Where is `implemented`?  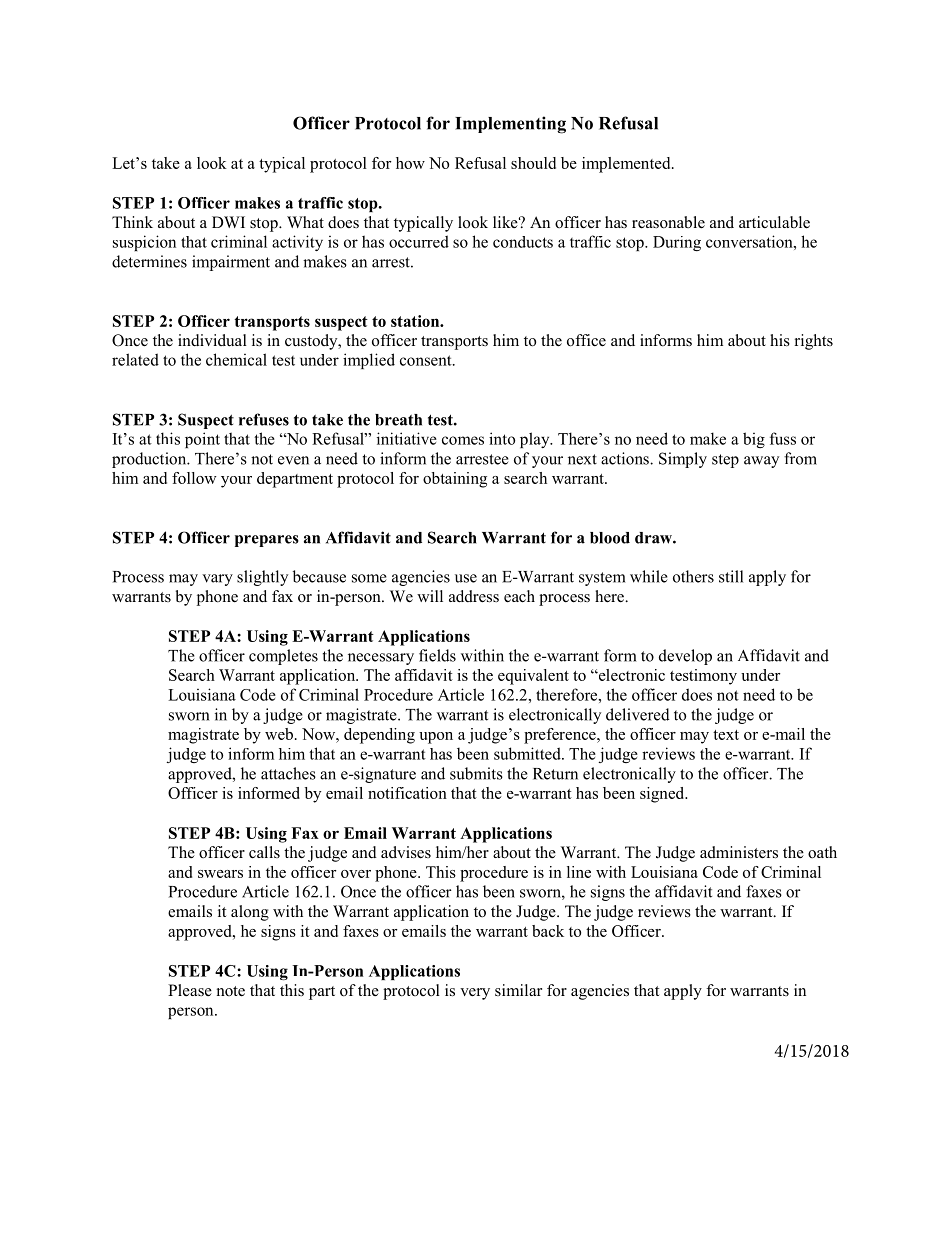 implemented is located at coordinates (627, 165).
